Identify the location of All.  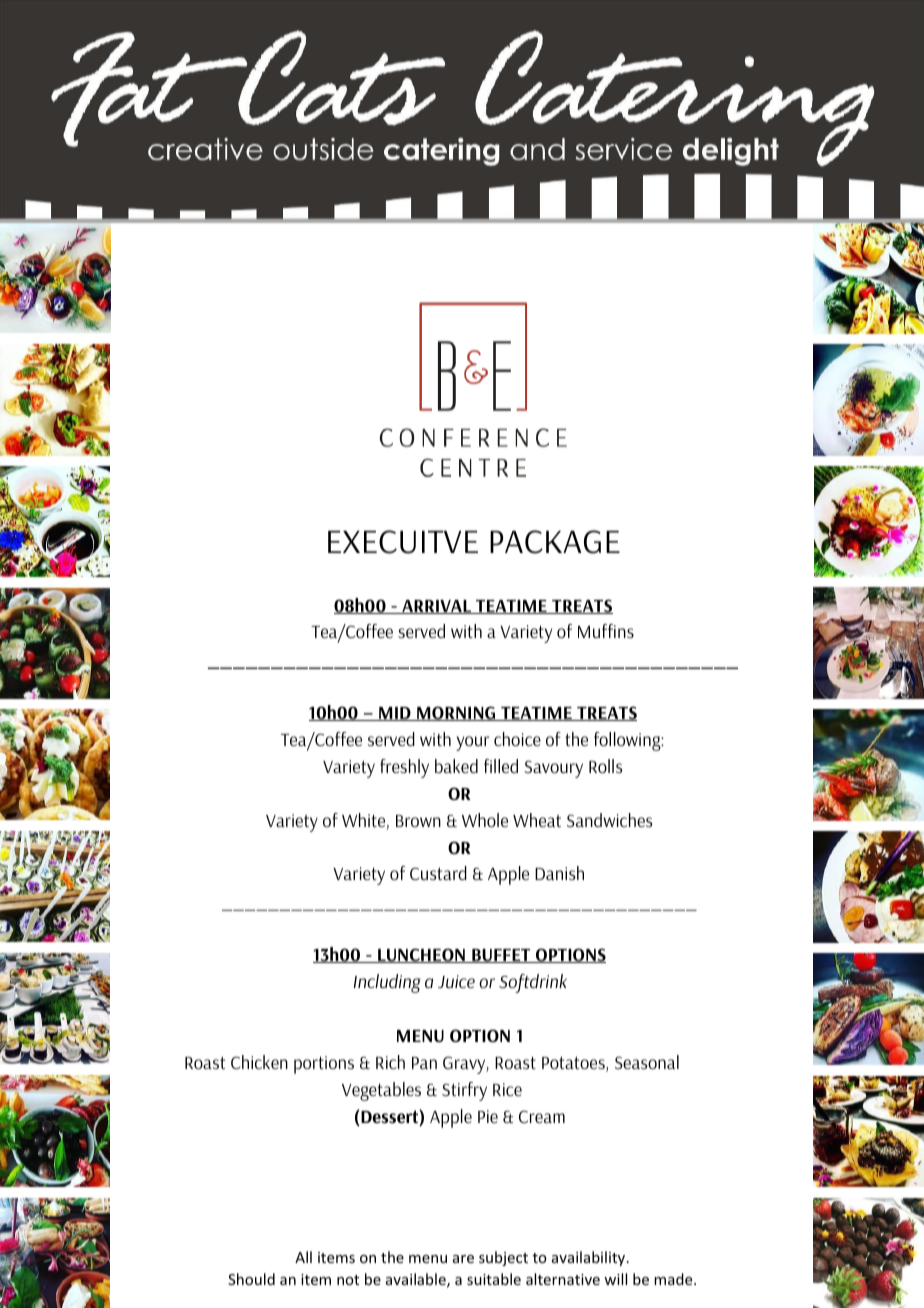
(303, 1257).
